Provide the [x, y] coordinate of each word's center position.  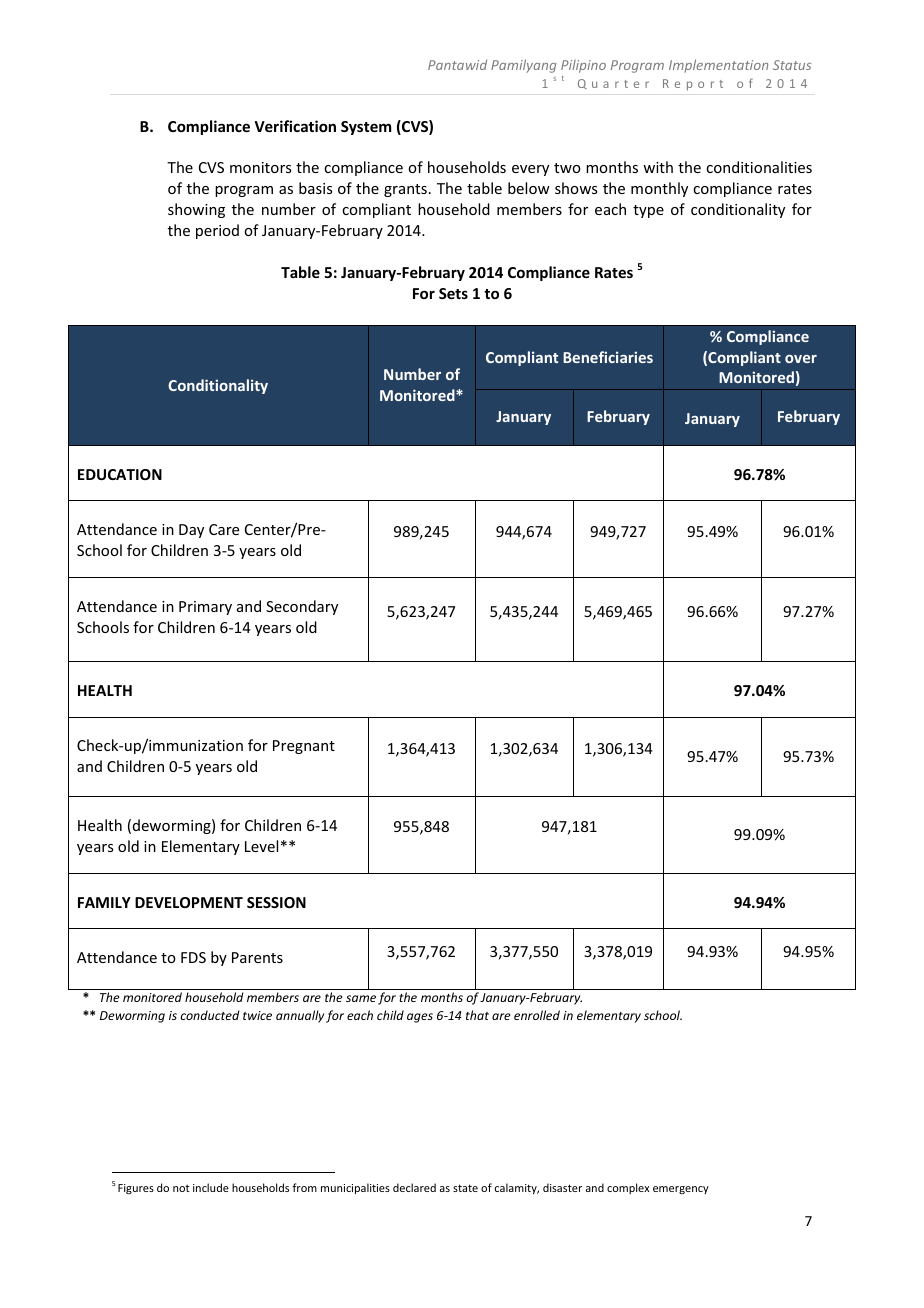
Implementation [718, 66]
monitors [260, 167]
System [366, 128]
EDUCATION [120, 474]
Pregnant [304, 747]
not [181, 1188]
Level [261, 846]
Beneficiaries [608, 357]
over [801, 359]
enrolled [537, 1015]
